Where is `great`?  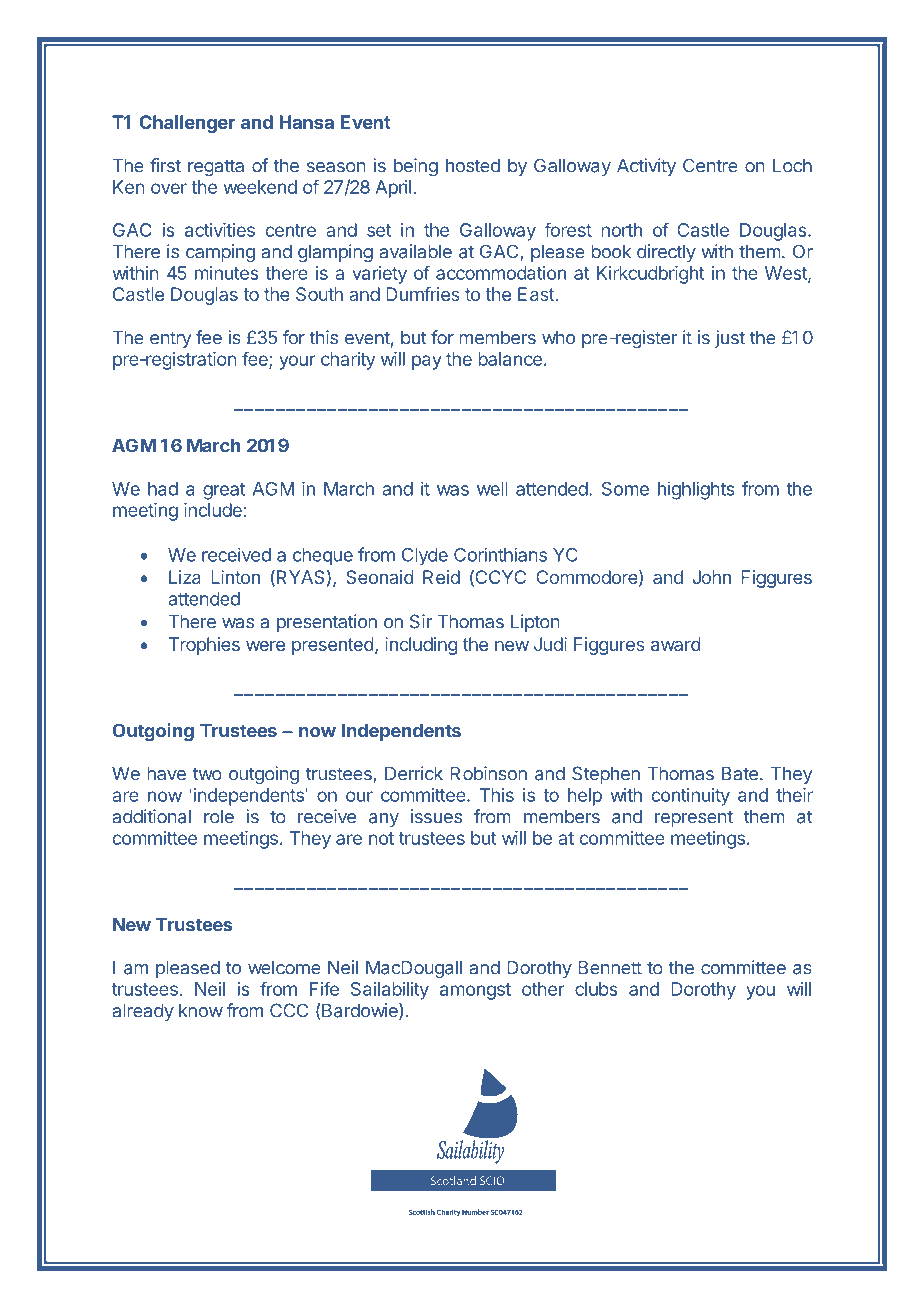 great is located at coordinates (224, 491).
